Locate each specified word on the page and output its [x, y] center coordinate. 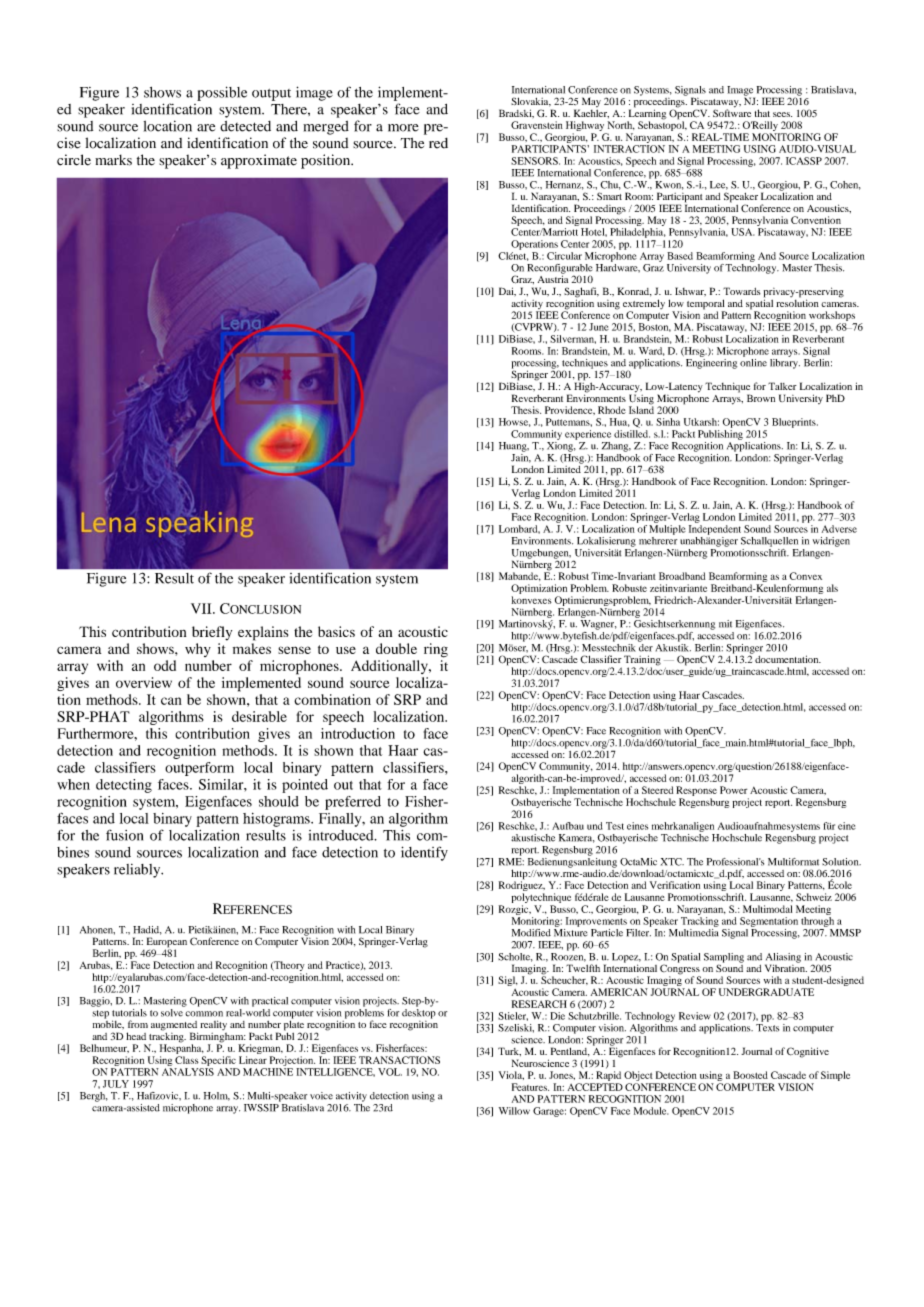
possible [222, 93]
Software [732, 112]
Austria [553, 278]
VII [202, 608]
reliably [138, 871]
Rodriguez [522, 886]
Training [642, 661]
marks [113, 160]
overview [144, 682]
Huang [514, 447]
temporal [706, 305]
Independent [715, 530]
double [396, 648]
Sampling [724, 959]
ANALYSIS [188, 1072]
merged [326, 128]
